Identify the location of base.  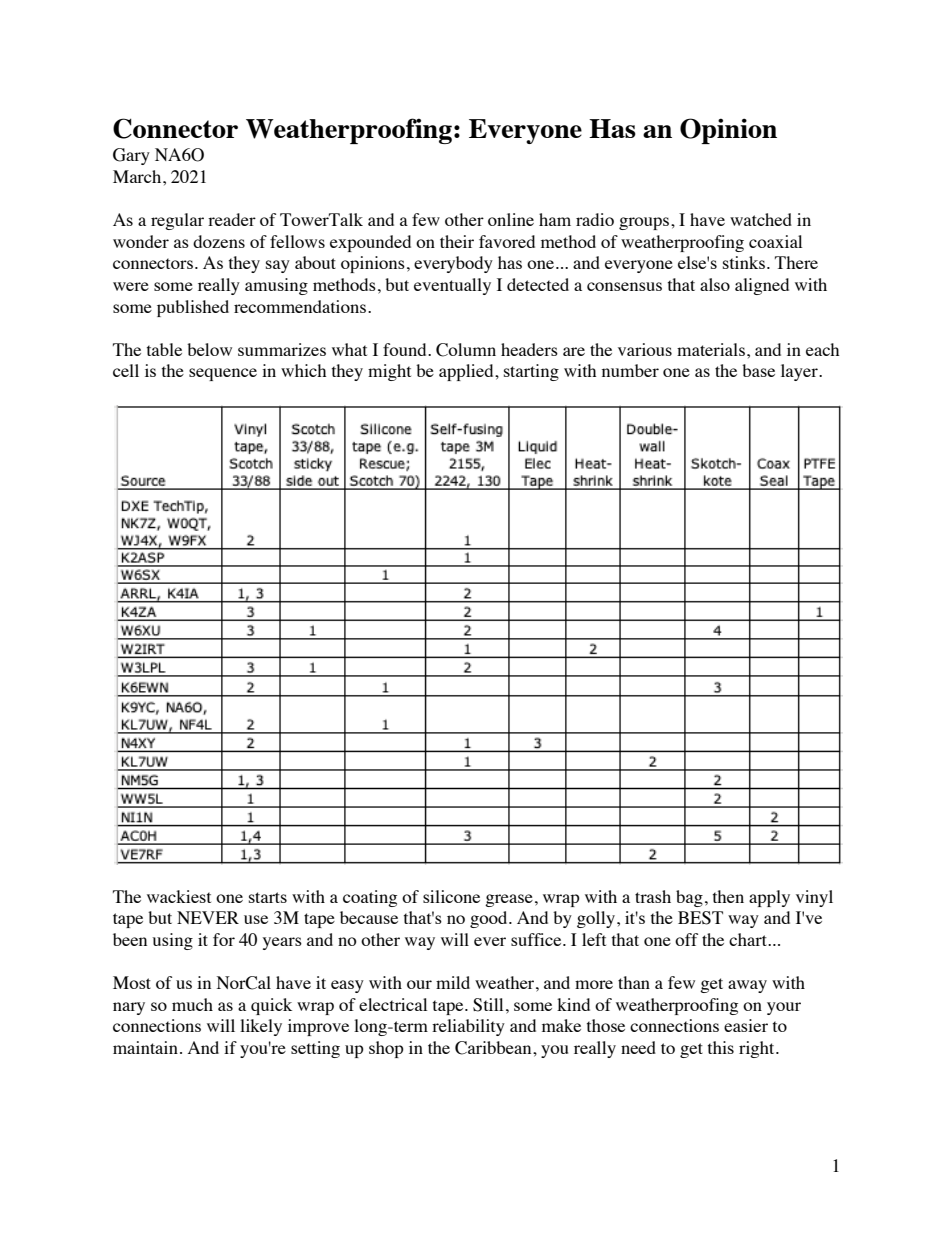
(758, 370).
